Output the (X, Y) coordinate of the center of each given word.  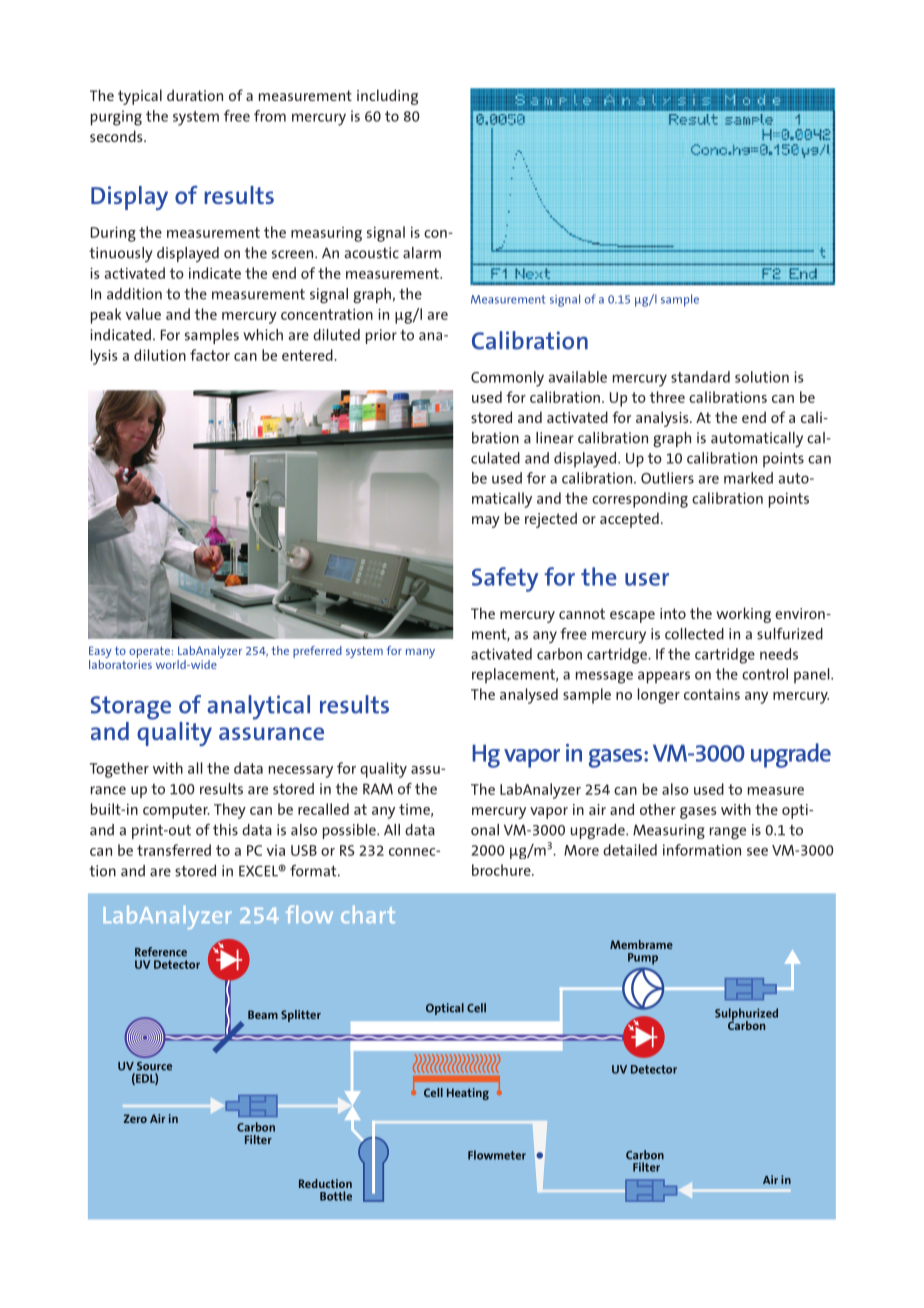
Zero (135, 1118)
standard (700, 377)
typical (140, 97)
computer (176, 811)
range (728, 833)
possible (350, 831)
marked (748, 478)
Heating (468, 1094)
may (486, 522)
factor (210, 355)
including (387, 97)
